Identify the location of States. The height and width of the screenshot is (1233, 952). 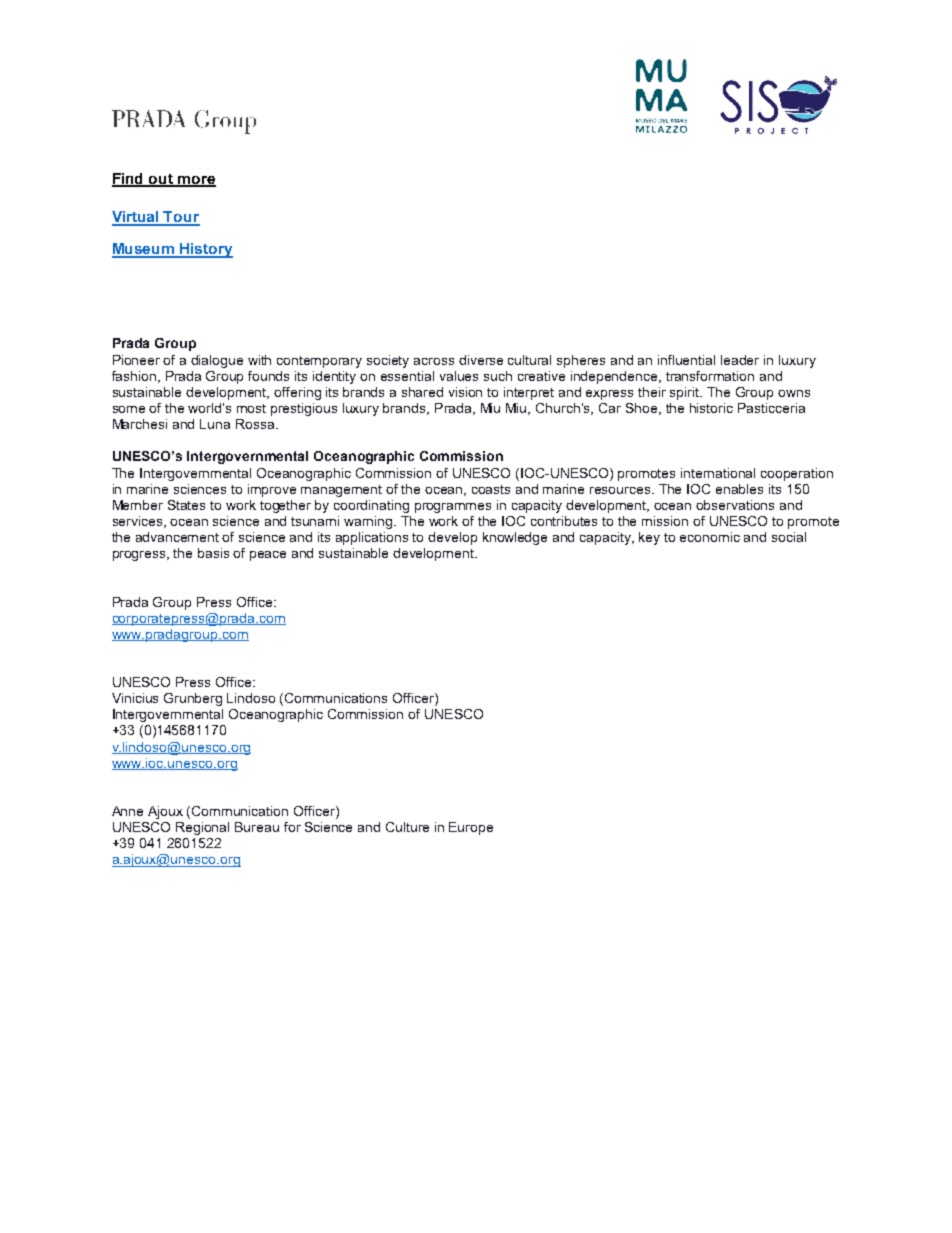
(186, 505).
